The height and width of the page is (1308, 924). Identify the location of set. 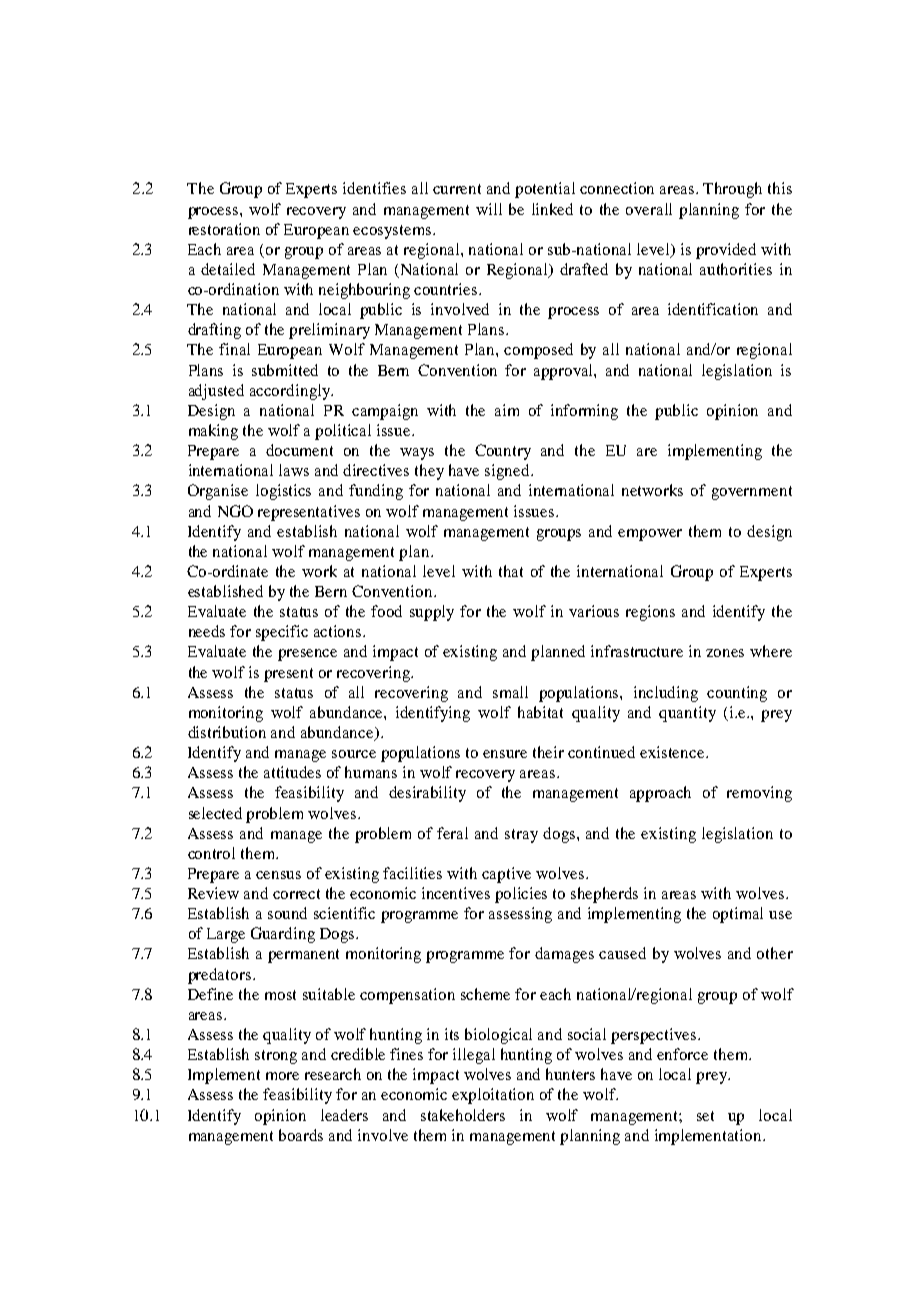
(705, 1116).
